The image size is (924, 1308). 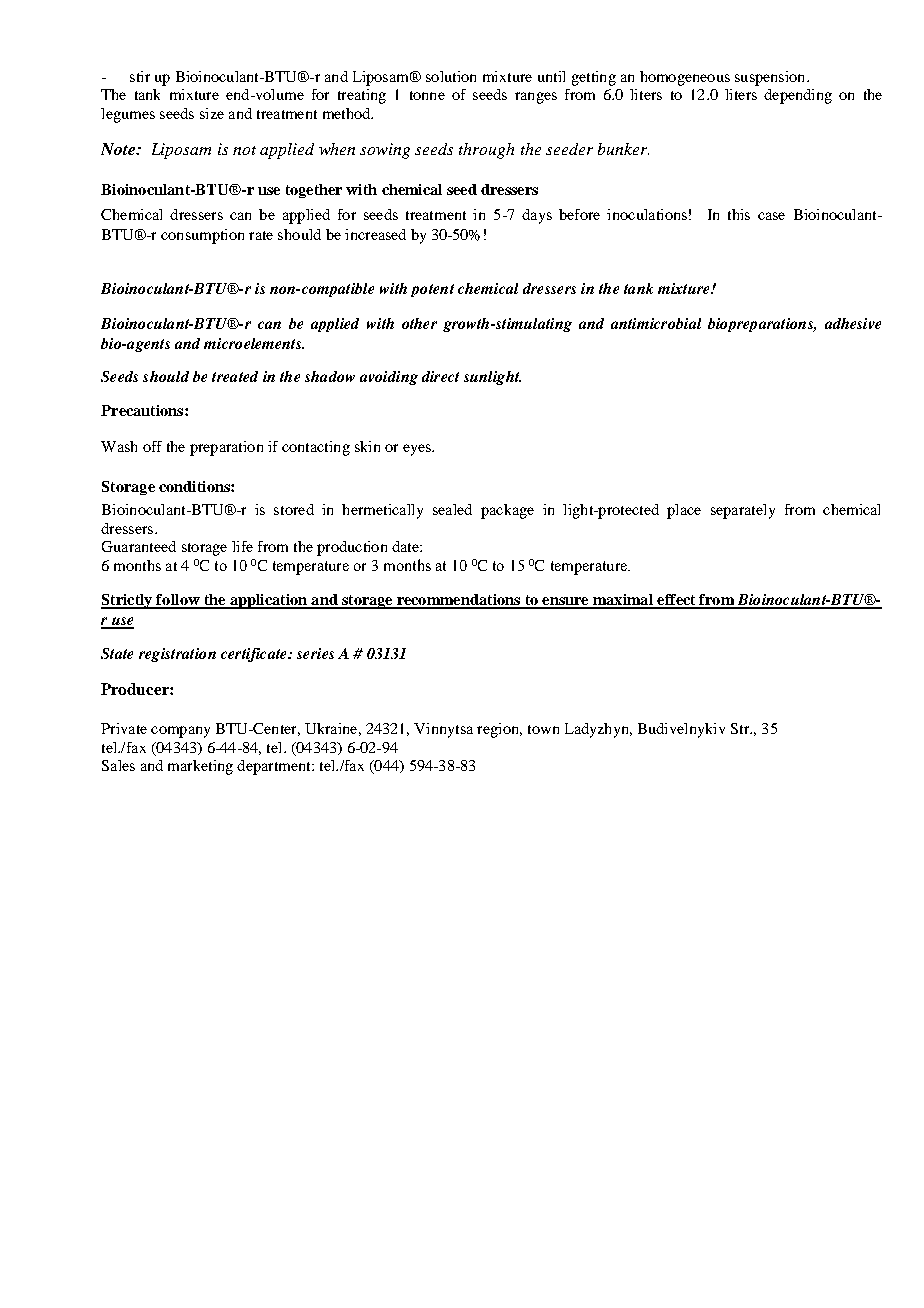 I want to click on size, so click(x=212, y=113).
